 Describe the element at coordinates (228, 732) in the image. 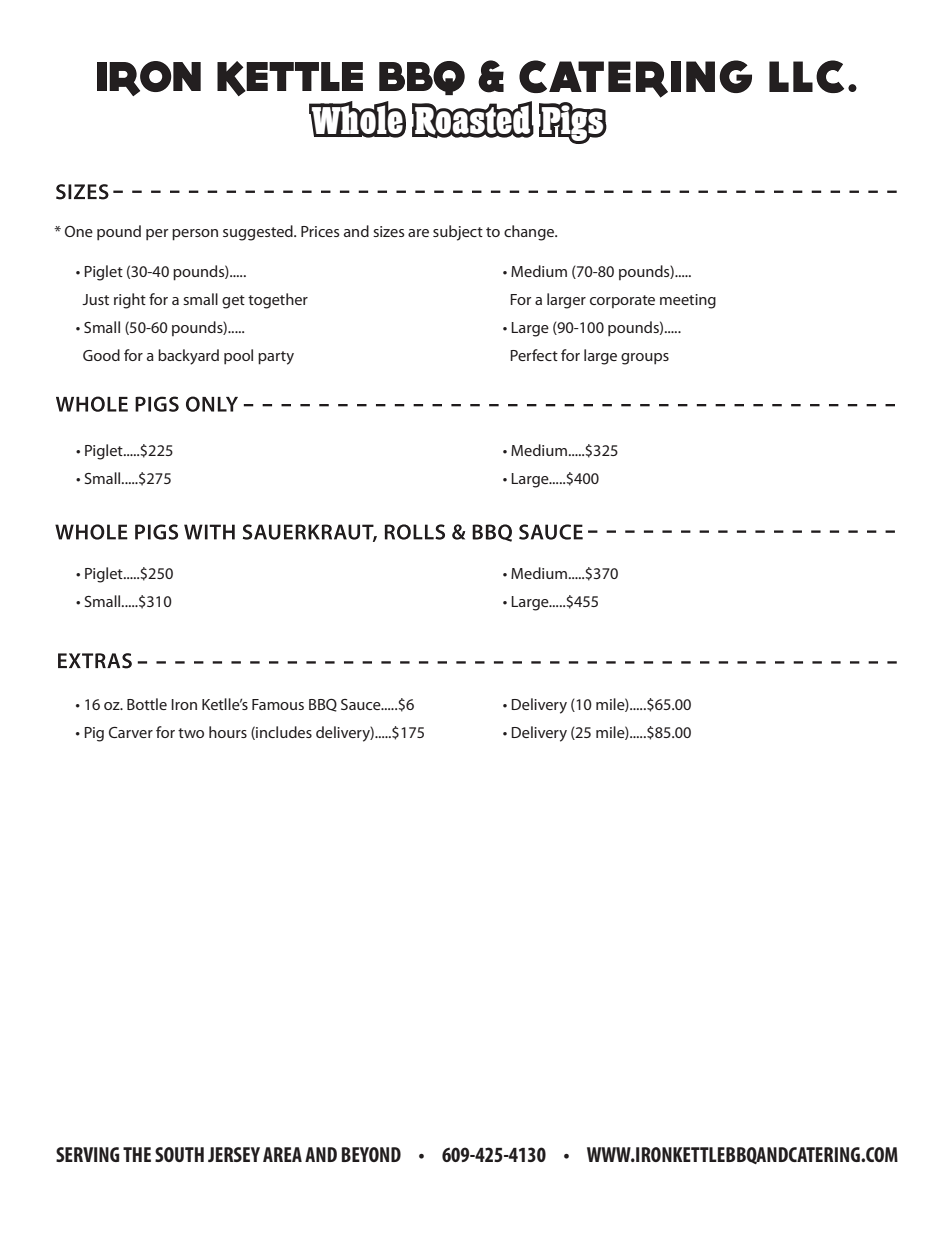

I see `hours` at that location.
